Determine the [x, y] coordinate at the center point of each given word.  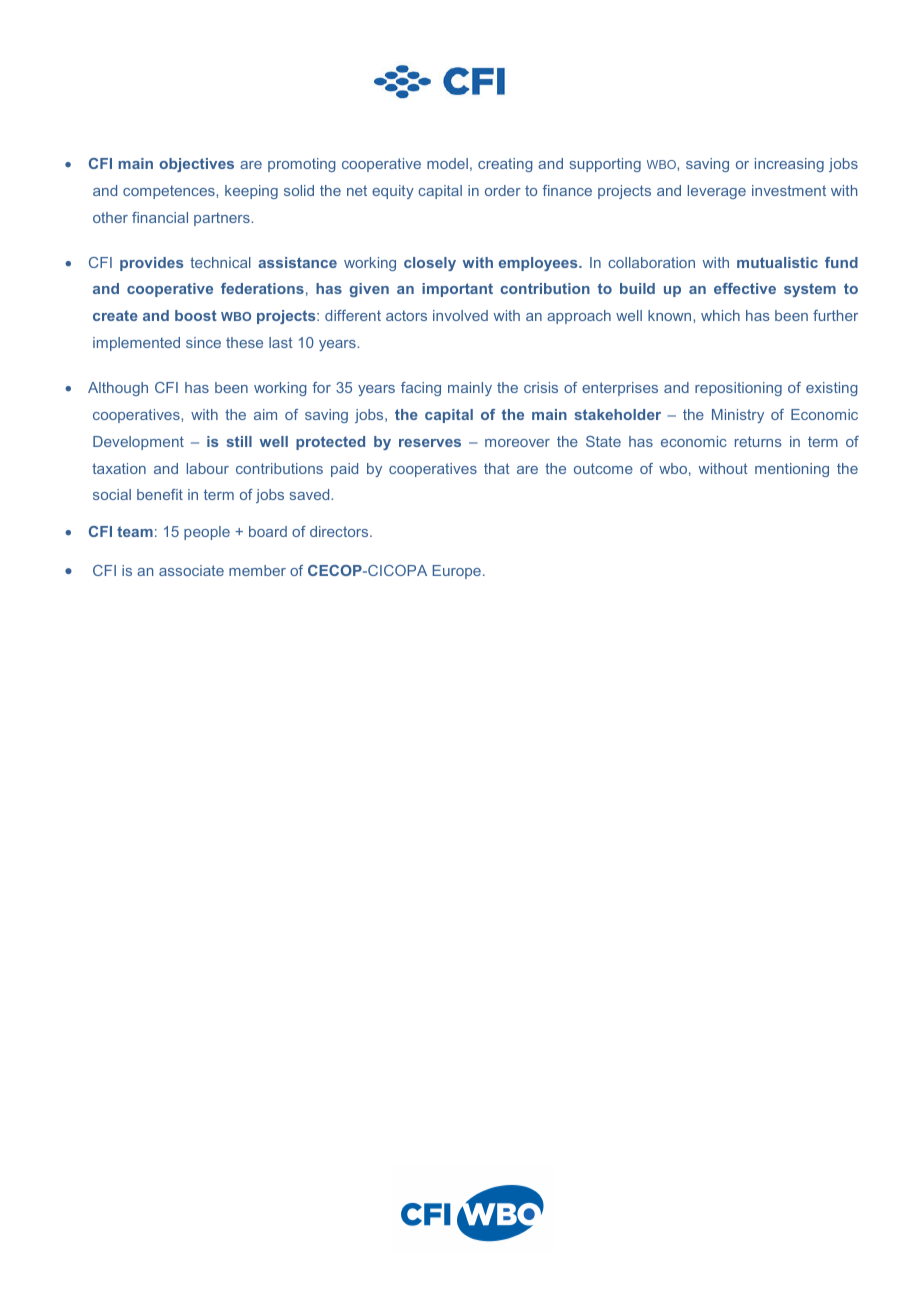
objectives [196, 165]
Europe [457, 572]
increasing [789, 165]
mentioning [792, 470]
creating [505, 165]
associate [191, 570]
